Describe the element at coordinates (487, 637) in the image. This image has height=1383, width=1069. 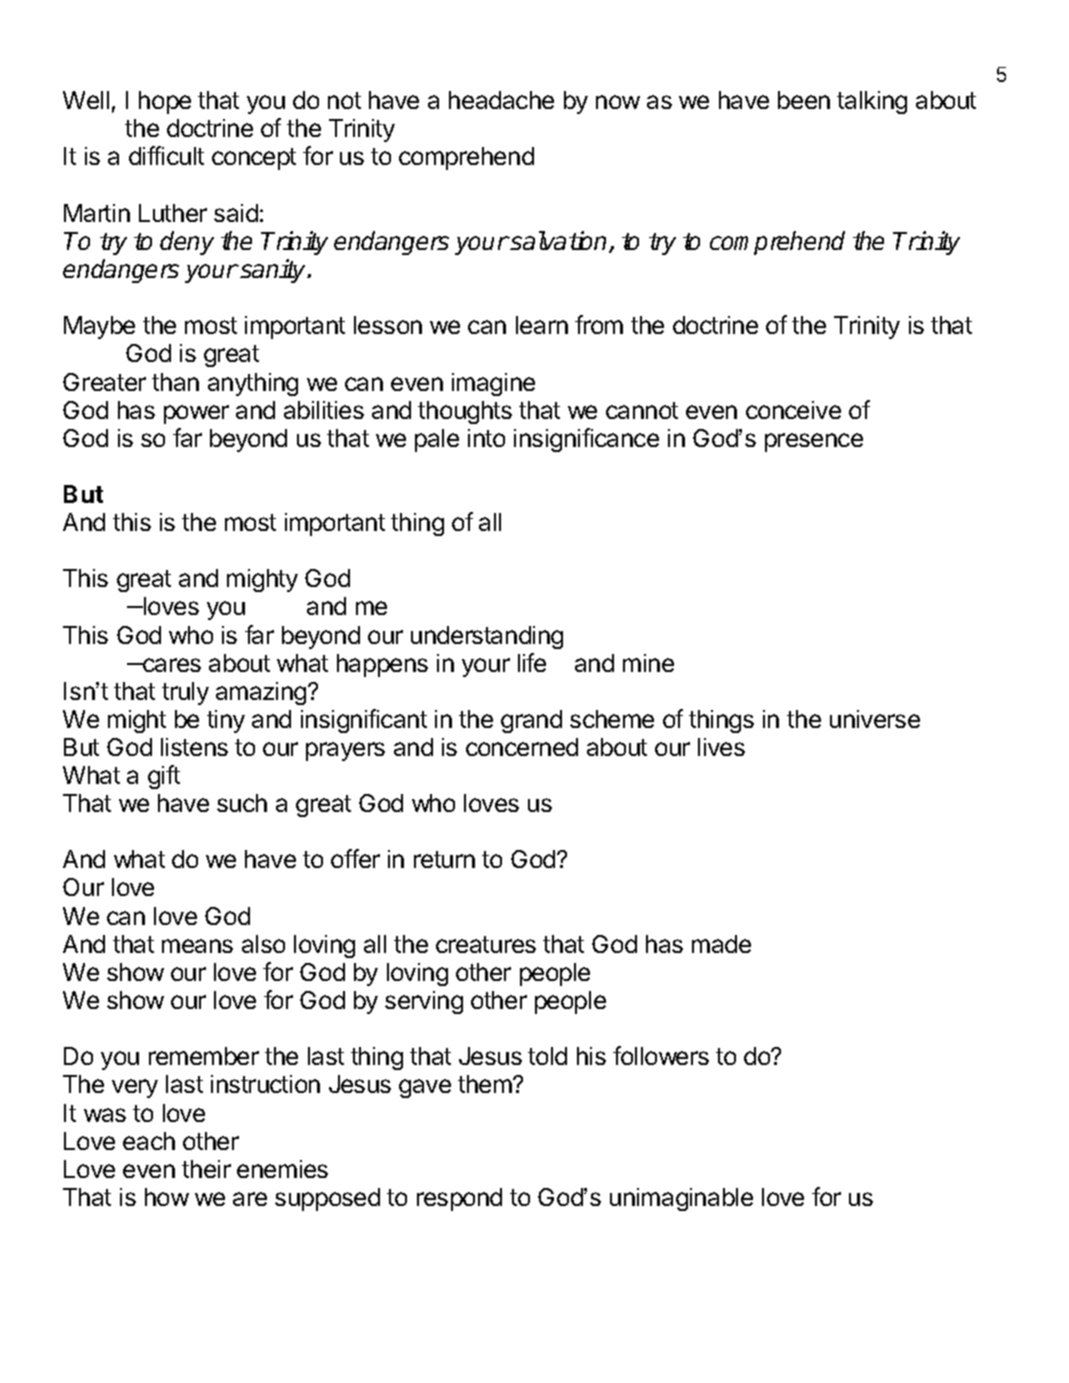
I see `understanding` at that location.
